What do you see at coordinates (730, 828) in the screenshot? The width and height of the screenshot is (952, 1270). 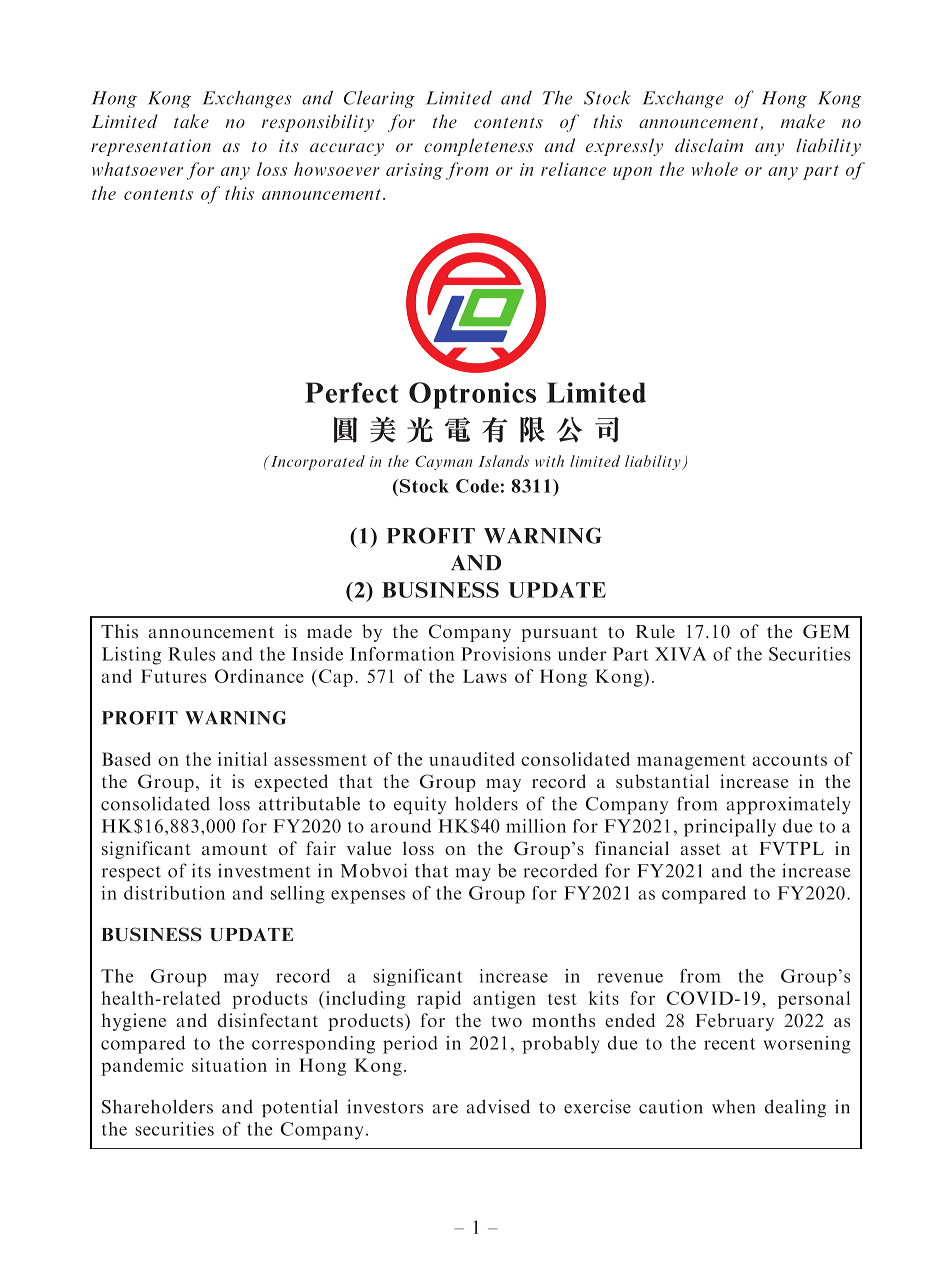 I see `principally` at bounding box center [730, 828].
